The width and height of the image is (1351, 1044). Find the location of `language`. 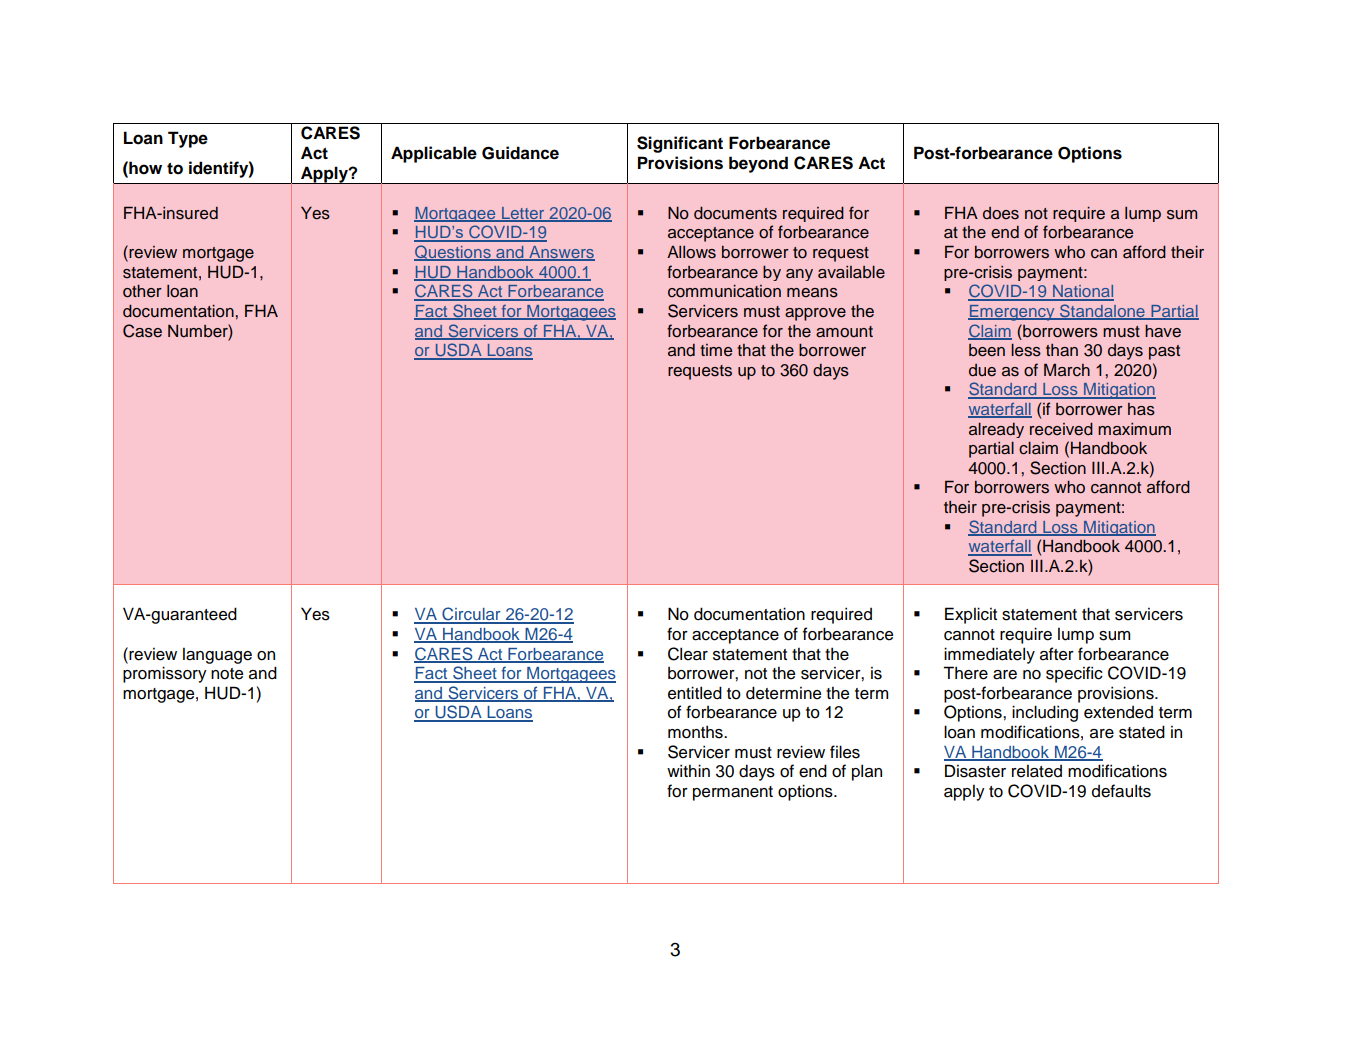

language is located at coordinates (217, 656).
